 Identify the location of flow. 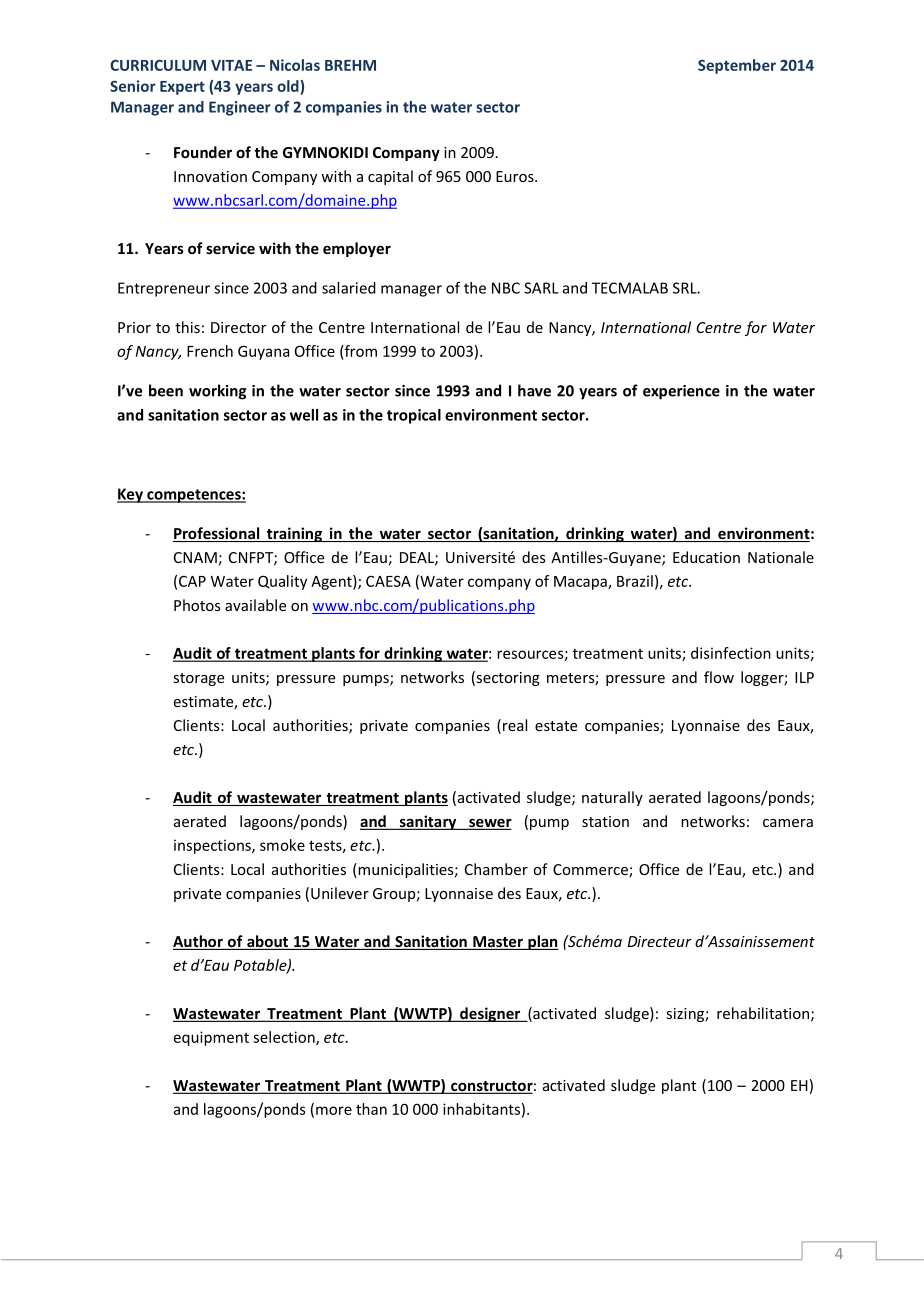
(719, 677).
